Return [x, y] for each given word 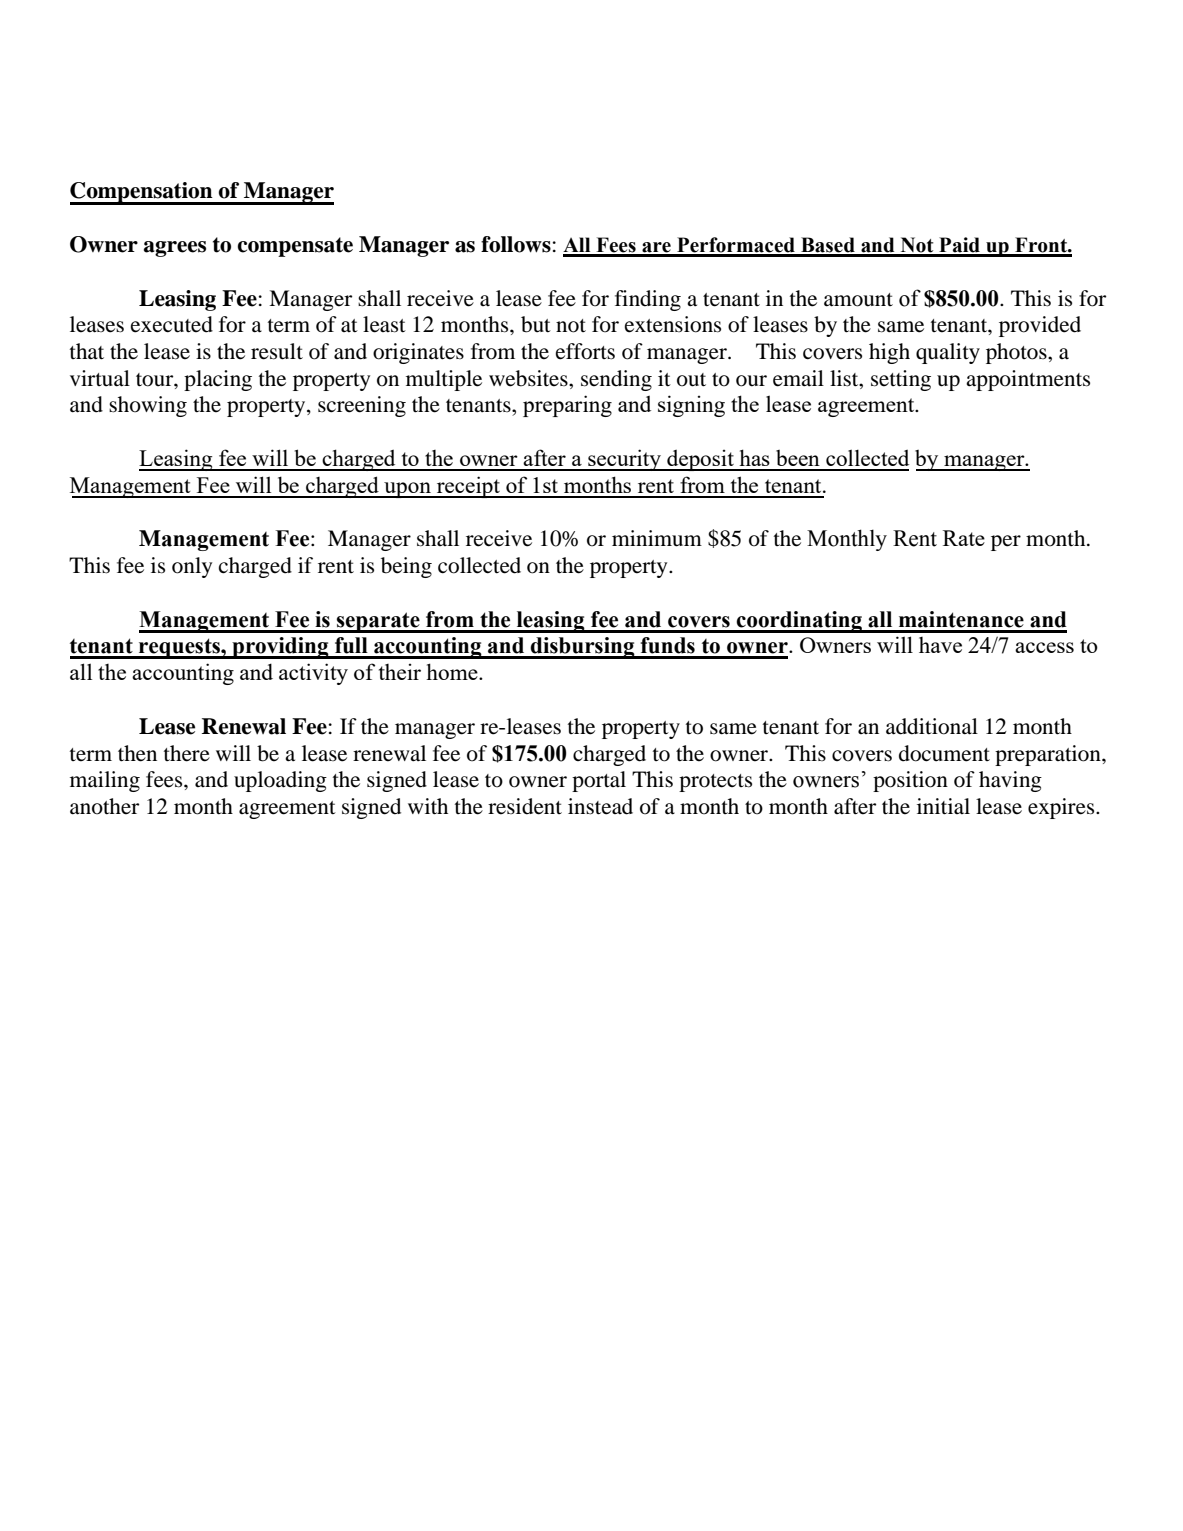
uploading [280, 781]
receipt [468, 487]
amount [858, 300]
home [453, 671]
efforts [585, 351]
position [910, 781]
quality [948, 353]
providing [280, 648]
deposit [700, 460]
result [277, 351]
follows [516, 244]
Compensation [142, 193]
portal [599, 781]
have [940, 645]
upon [407, 490]
